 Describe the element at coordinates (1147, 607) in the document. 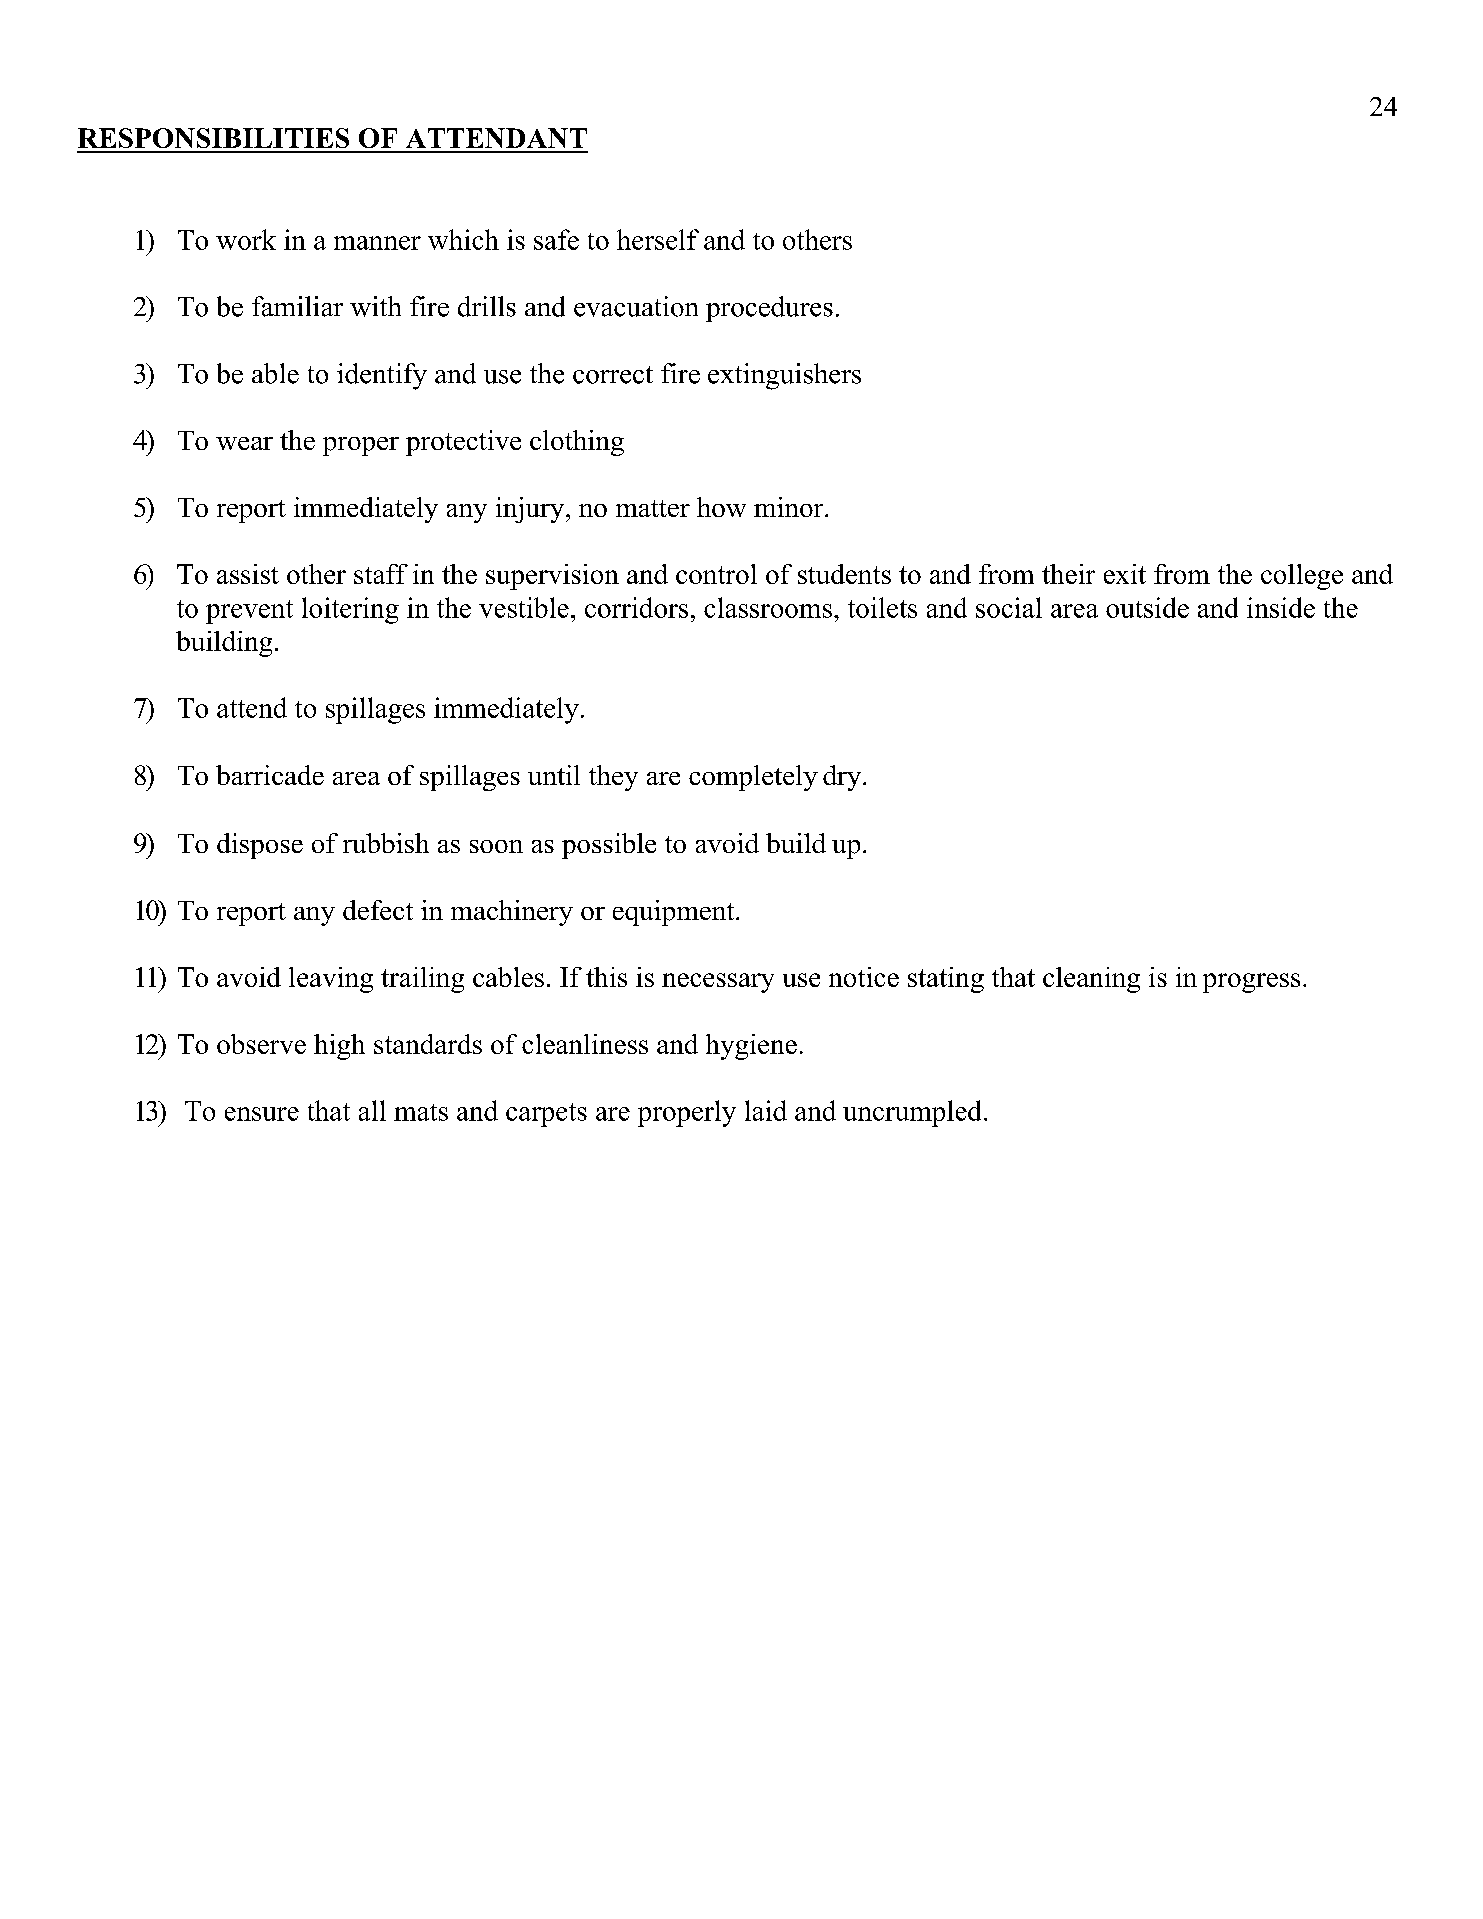

I see `outside` at that location.
